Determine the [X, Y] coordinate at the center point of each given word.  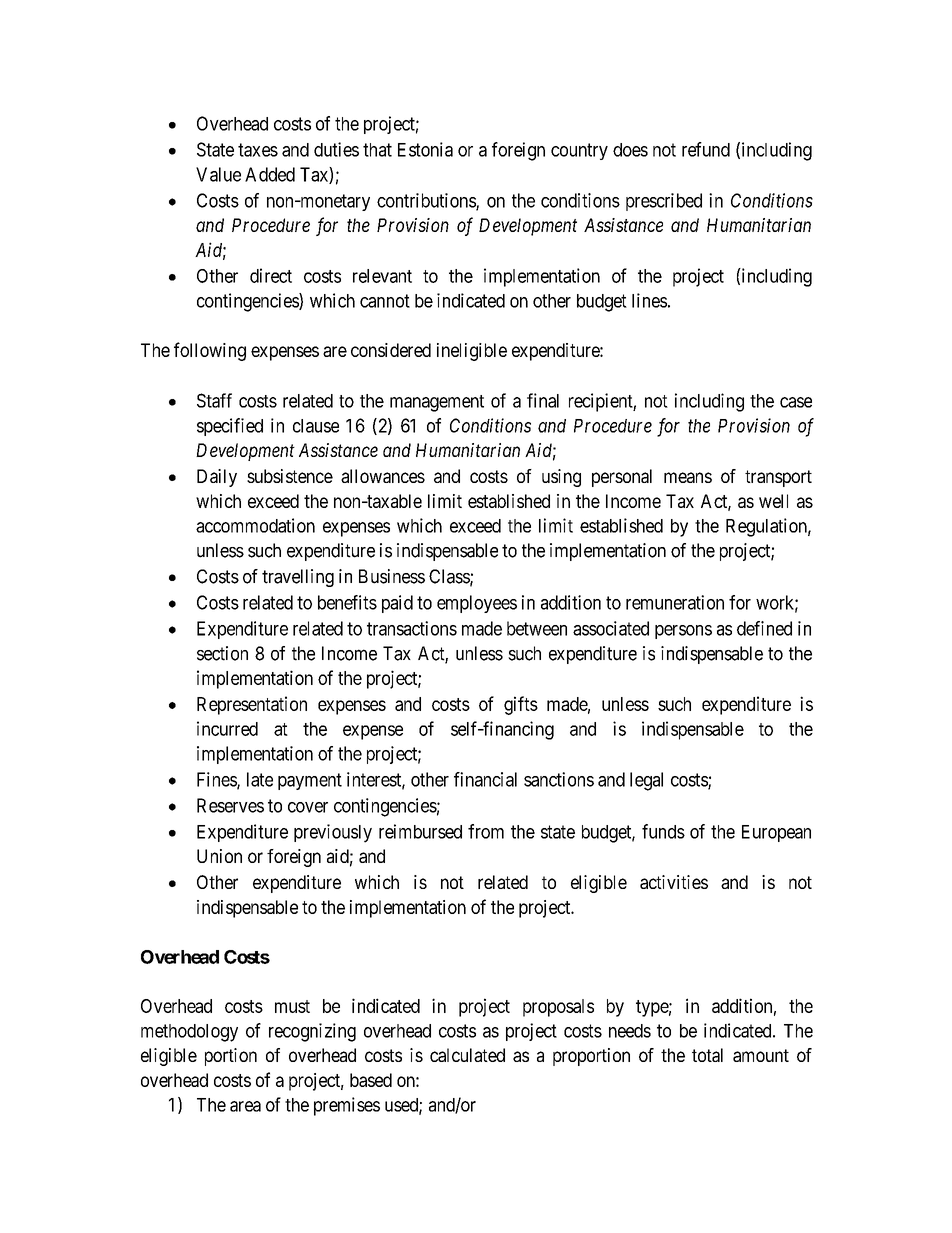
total [707, 1055]
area [245, 1106]
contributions [427, 201]
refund [706, 149]
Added [270, 174]
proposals [558, 1008]
